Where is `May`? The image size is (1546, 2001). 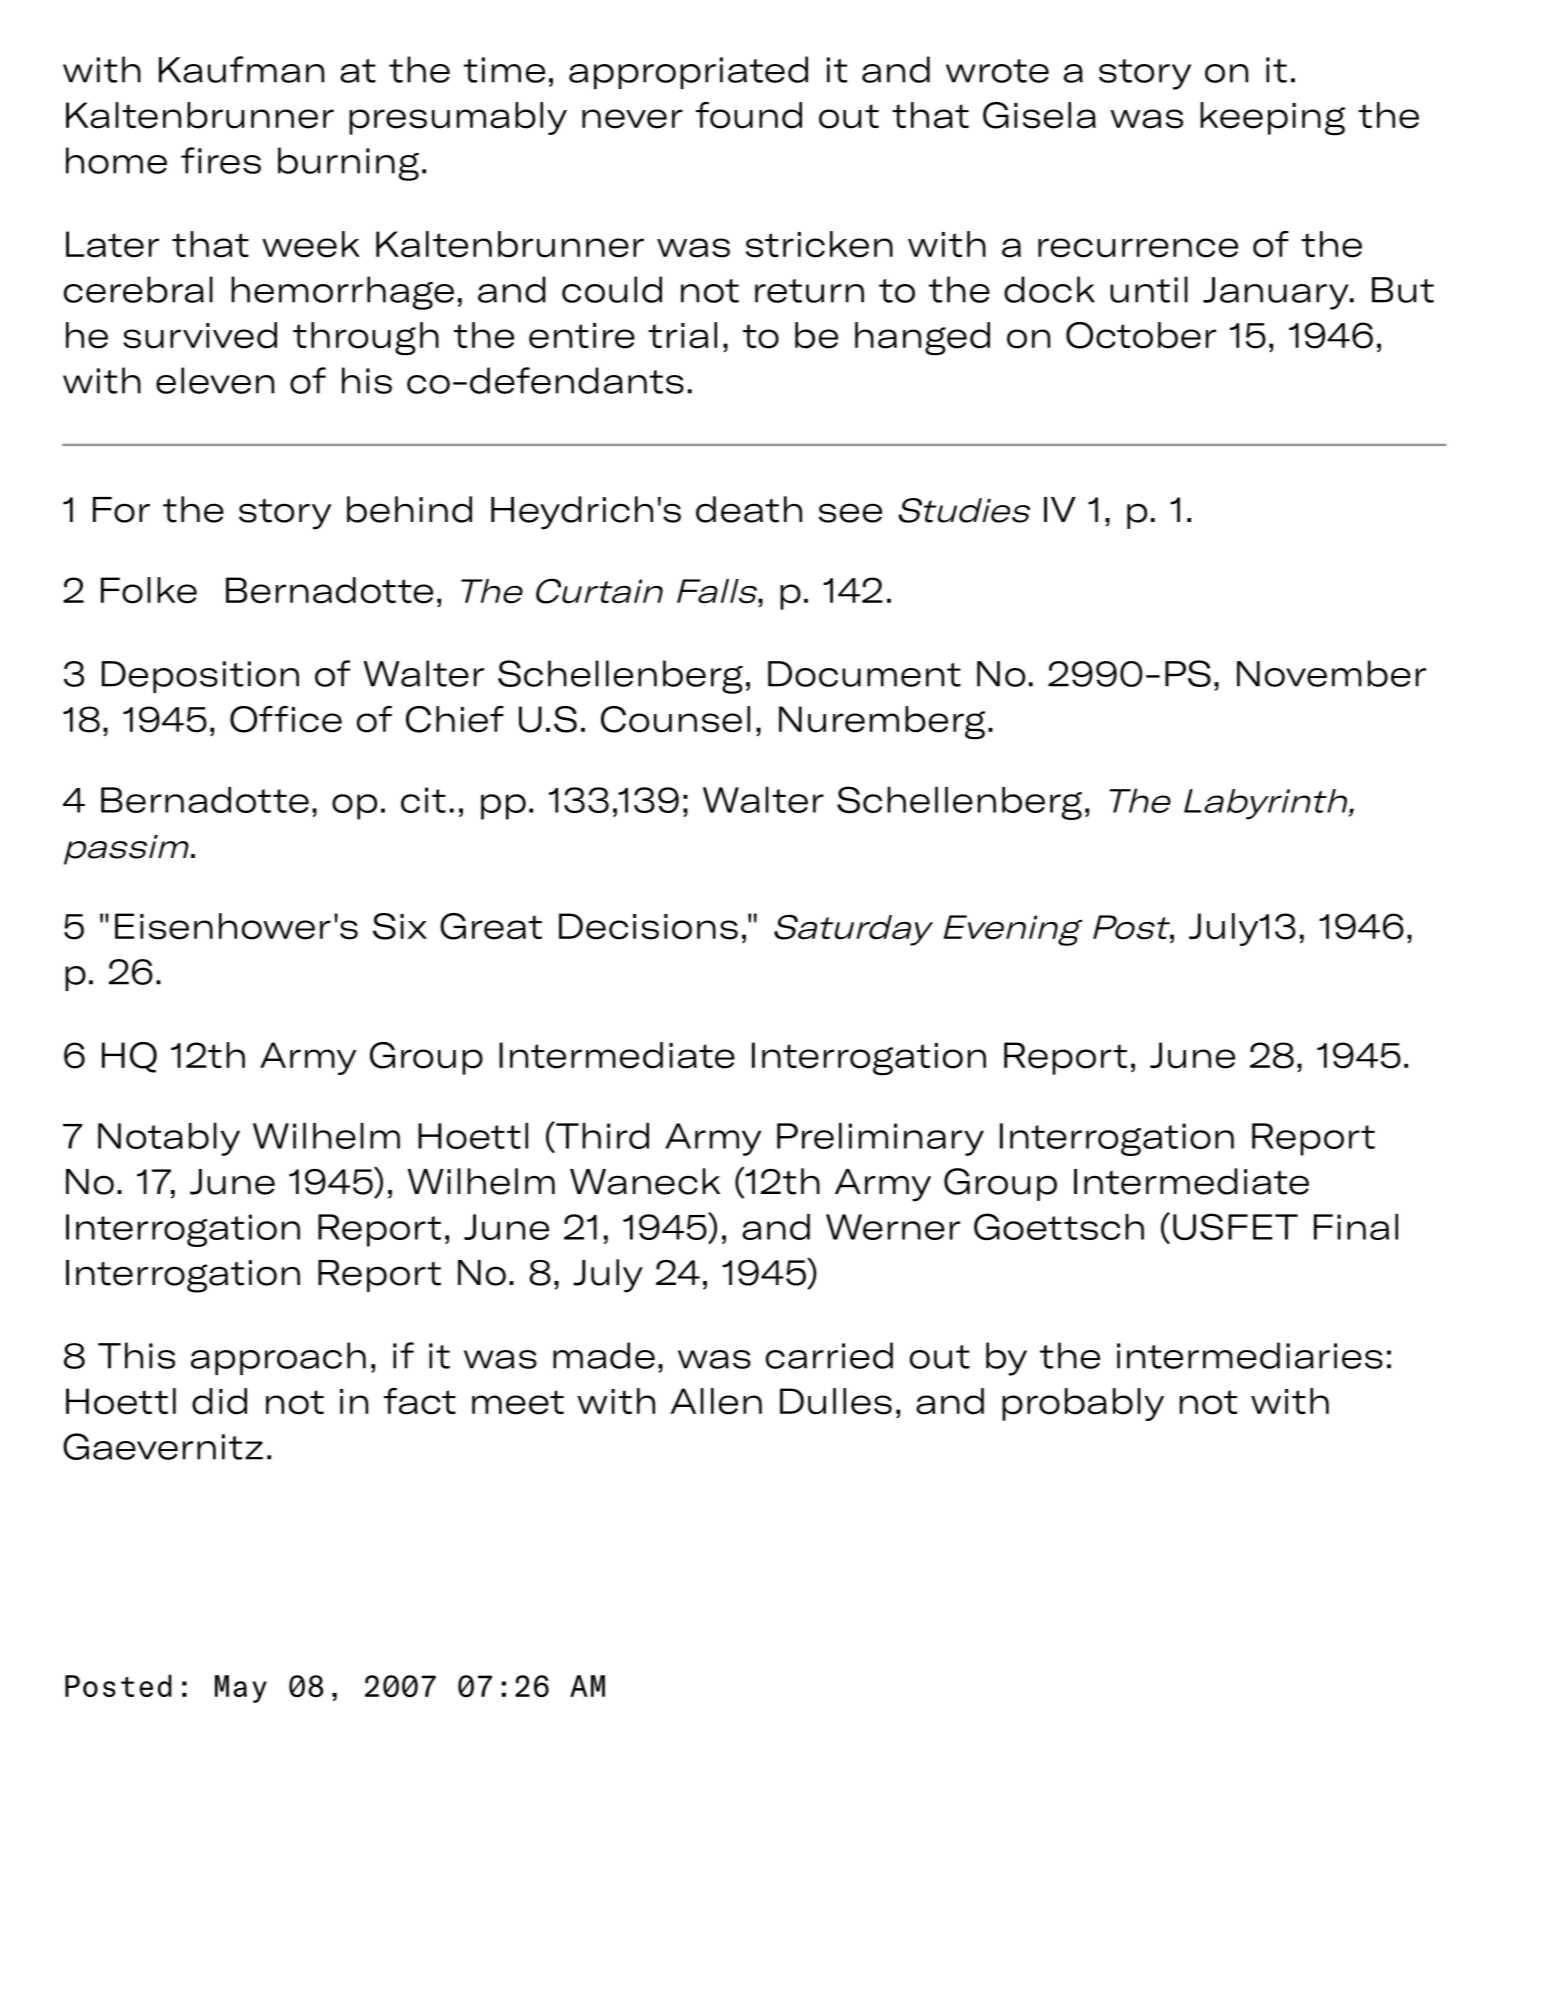
May is located at coordinates (241, 1689).
